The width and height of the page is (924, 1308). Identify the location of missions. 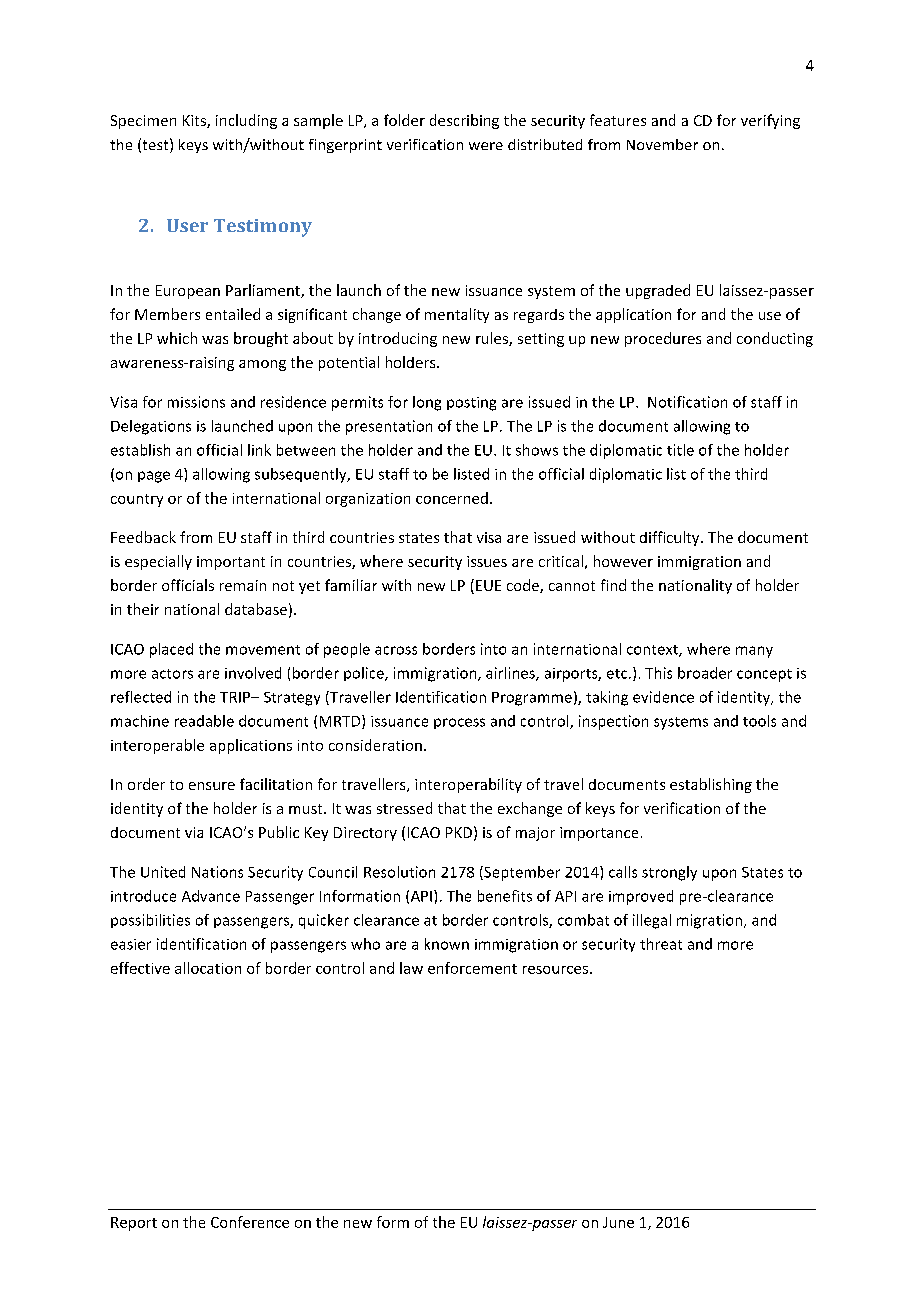
(196, 402).
